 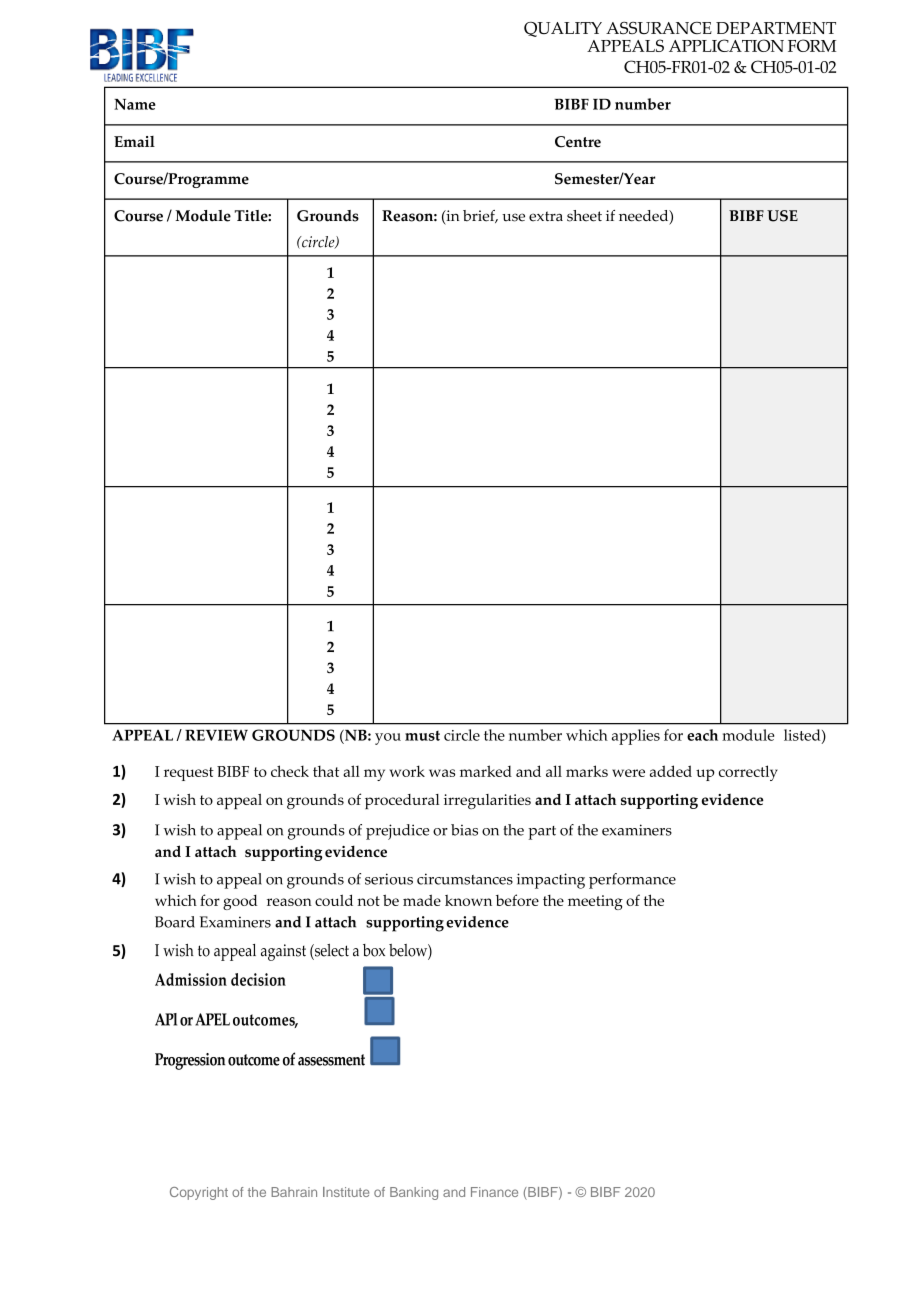 What do you see at coordinates (199, 1193) in the screenshot?
I see `Copyright` at bounding box center [199, 1193].
